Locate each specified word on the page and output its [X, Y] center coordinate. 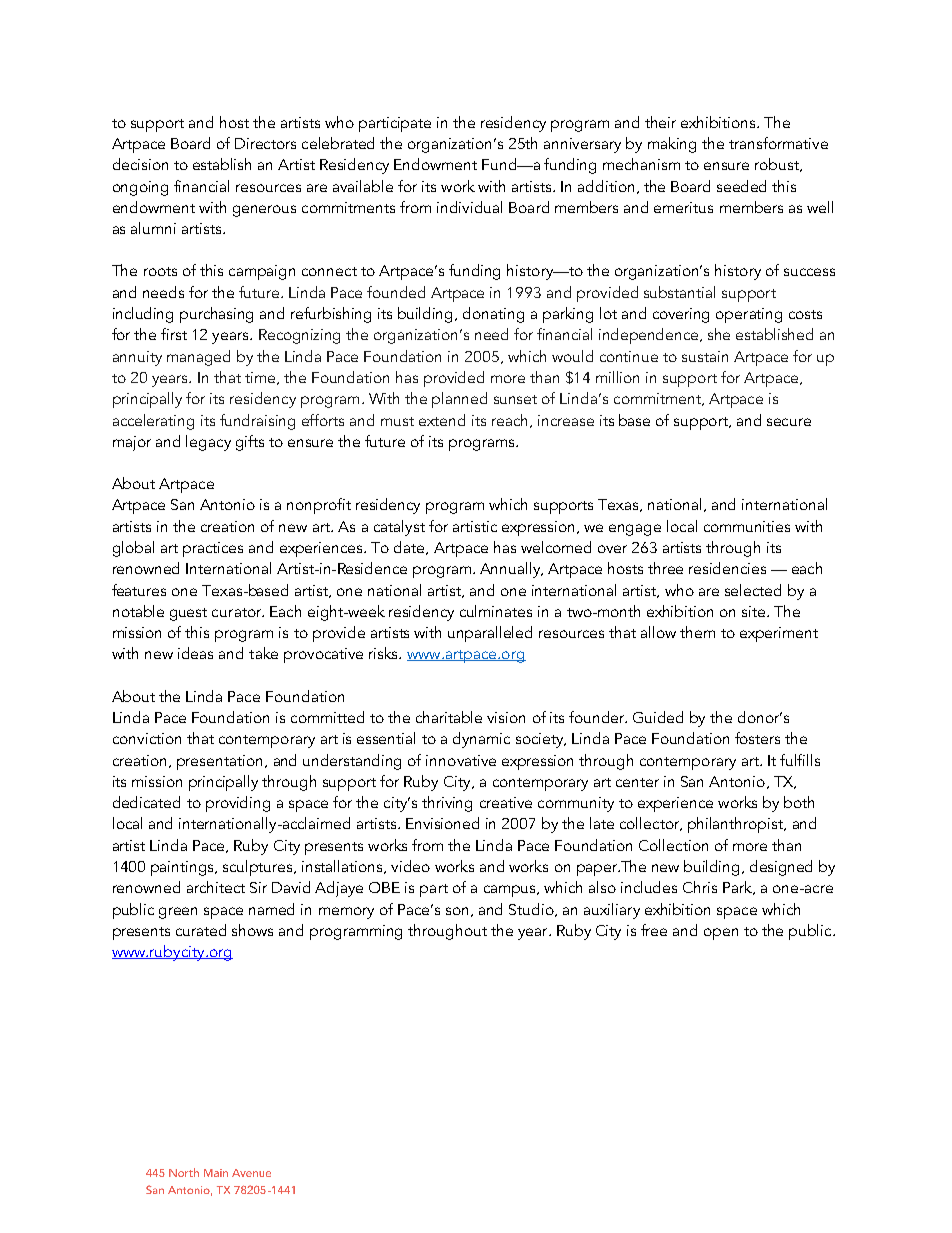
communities [747, 526]
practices [213, 549]
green [178, 913]
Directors [265, 143]
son [457, 911]
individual [469, 207]
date [410, 548]
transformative [778, 143]
